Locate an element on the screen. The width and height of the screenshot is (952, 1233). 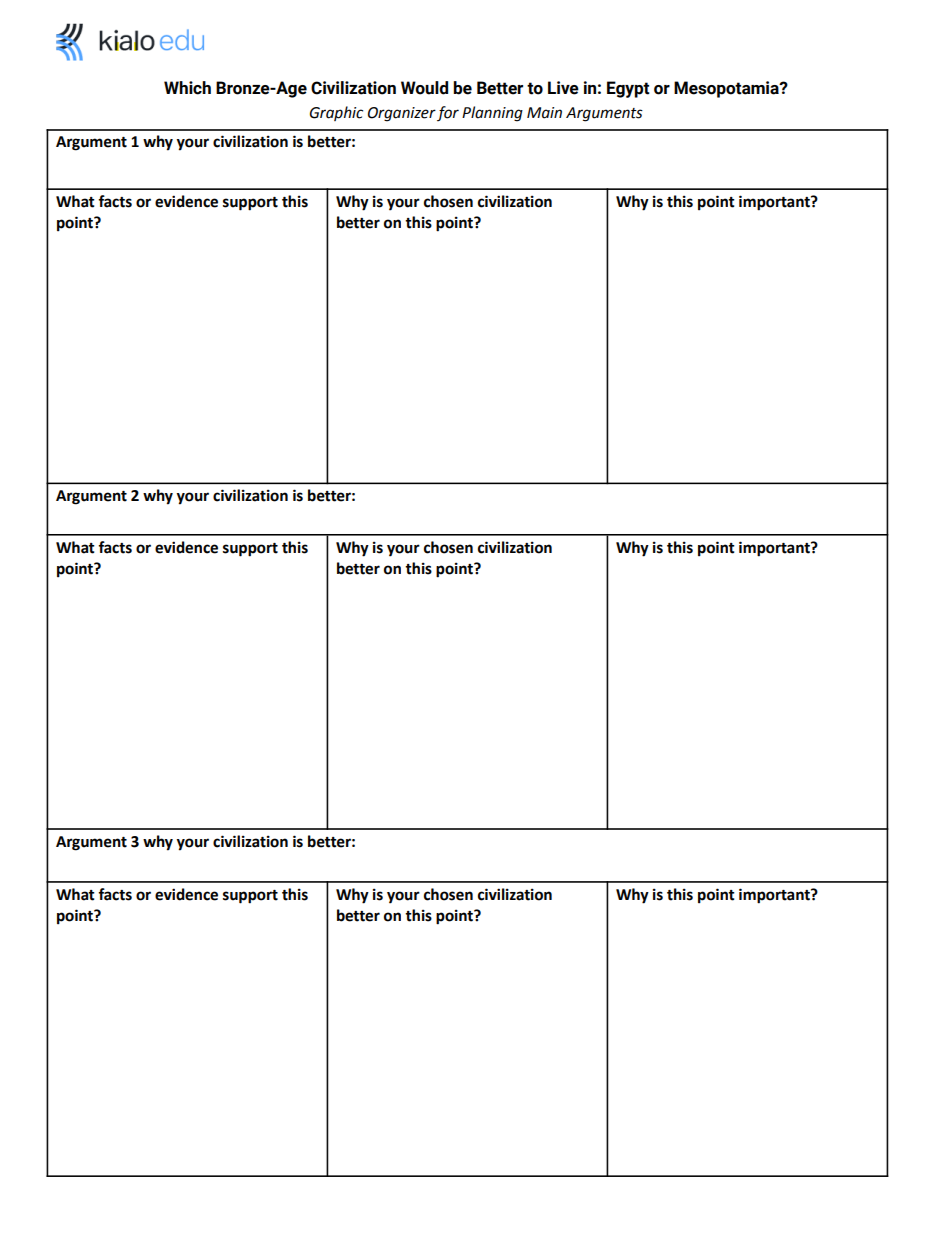
for is located at coordinates (448, 113).
